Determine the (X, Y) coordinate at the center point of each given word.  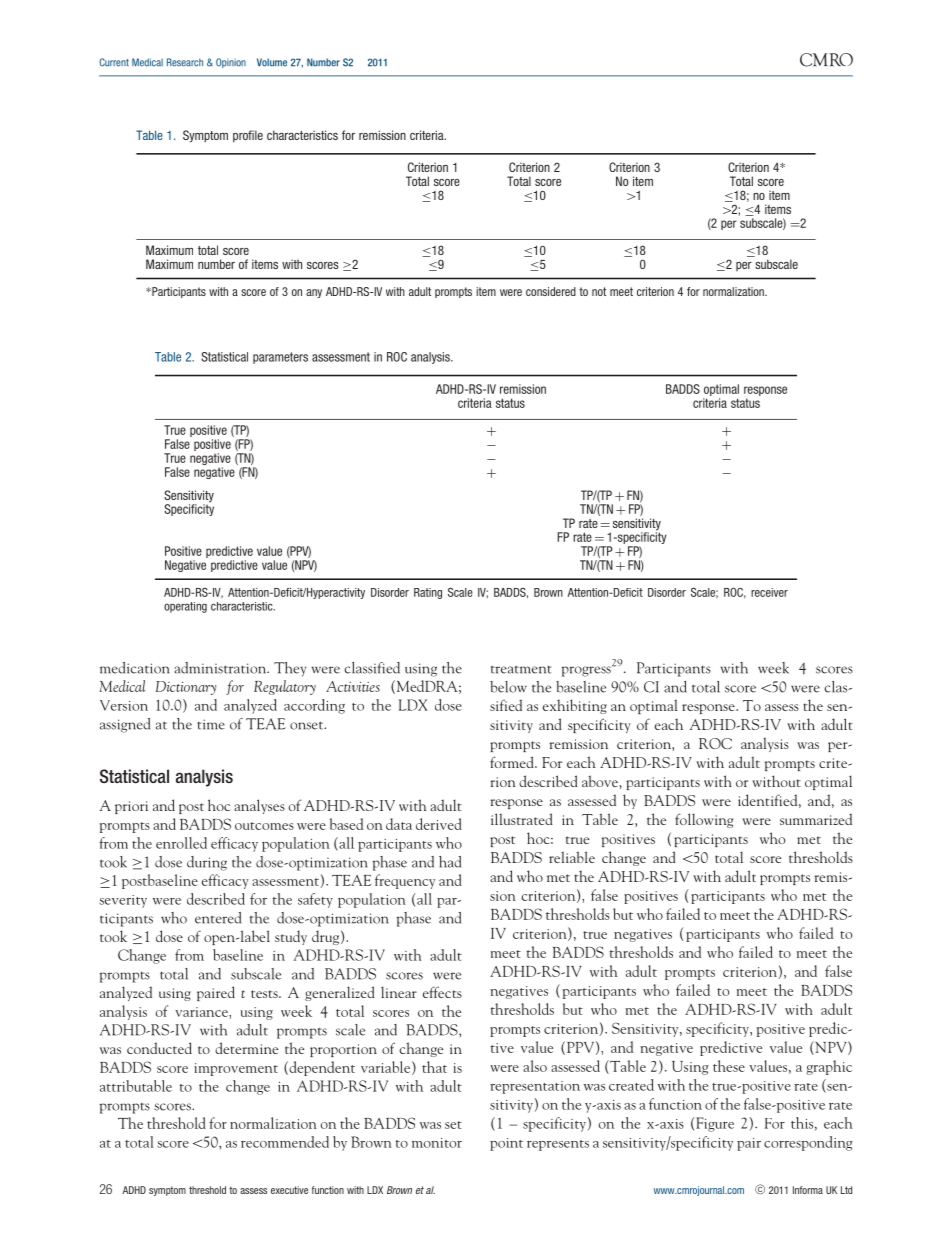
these (729, 1066)
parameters (280, 358)
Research (185, 62)
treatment (521, 669)
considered (551, 291)
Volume (272, 62)
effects (442, 992)
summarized (816, 819)
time (211, 724)
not (599, 291)
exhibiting (575, 706)
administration (221, 668)
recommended (285, 1142)
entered (218, 918)
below (508, 687)
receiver (769, 592)
